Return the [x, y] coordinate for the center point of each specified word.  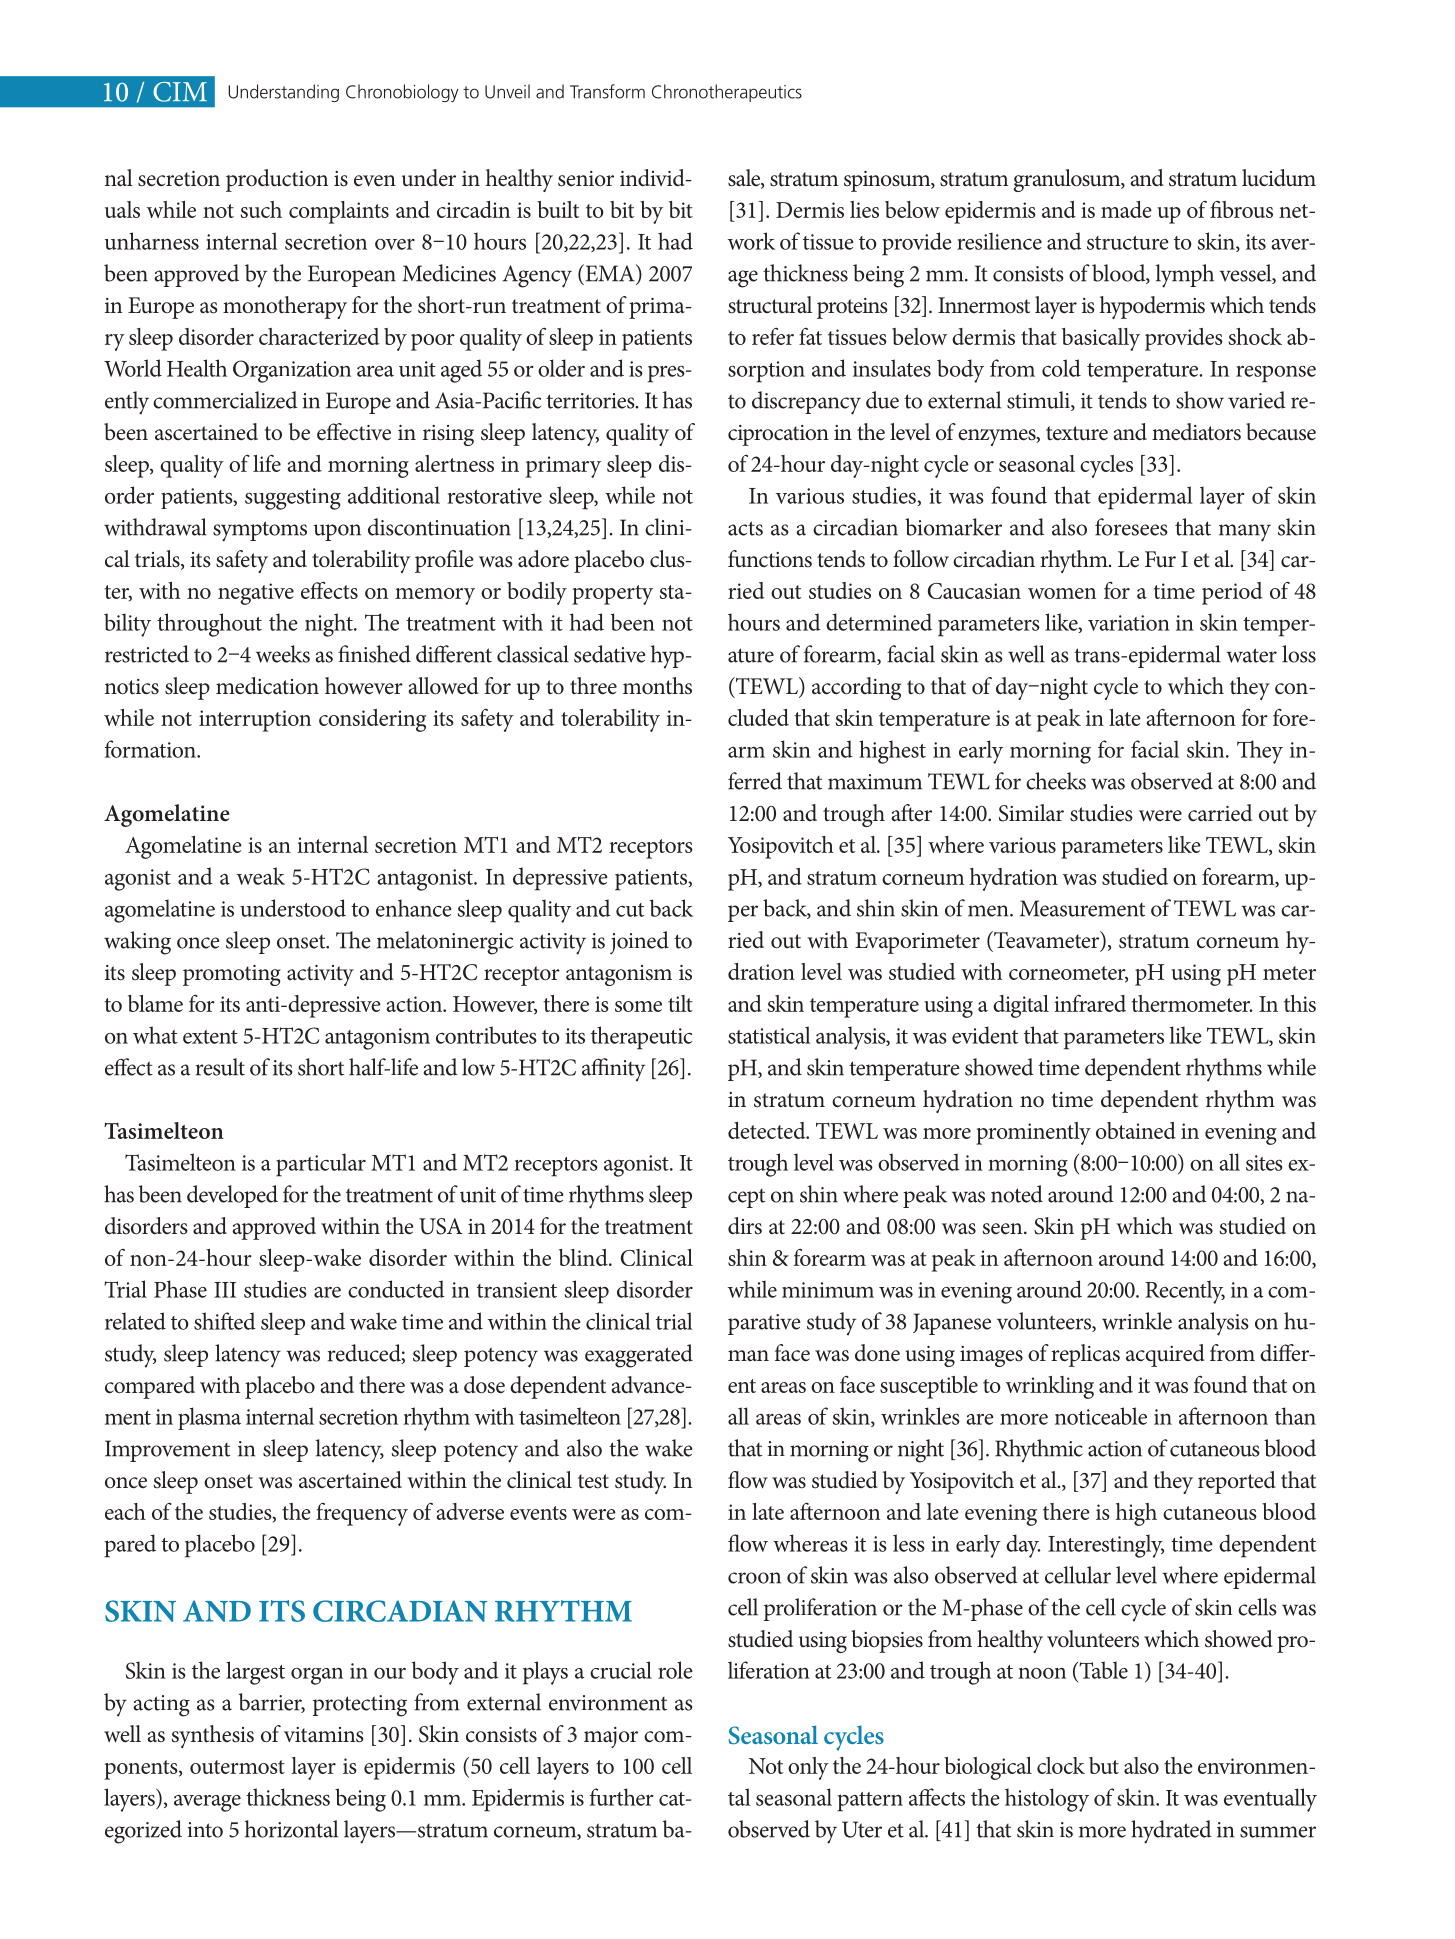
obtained [1136, 1130]
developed [232, 1196]
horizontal [291, 1829]
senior [586, 179]
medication [267, 686]
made [1126, 209]
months [657, 686]
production [277, 180]
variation [1129, 623]
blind [584, 1257]
